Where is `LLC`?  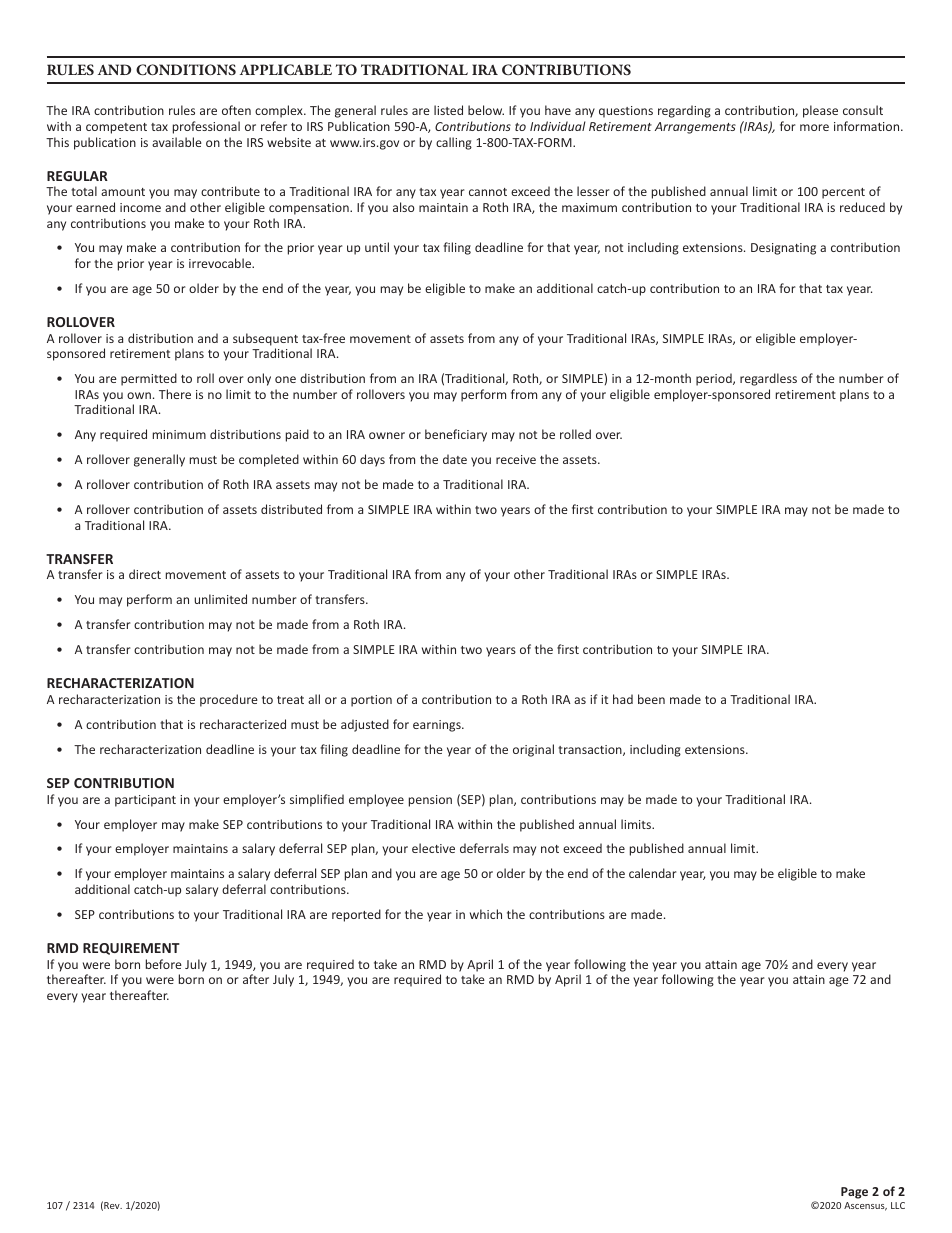 LLC is located at coordinates (898, 1205).
